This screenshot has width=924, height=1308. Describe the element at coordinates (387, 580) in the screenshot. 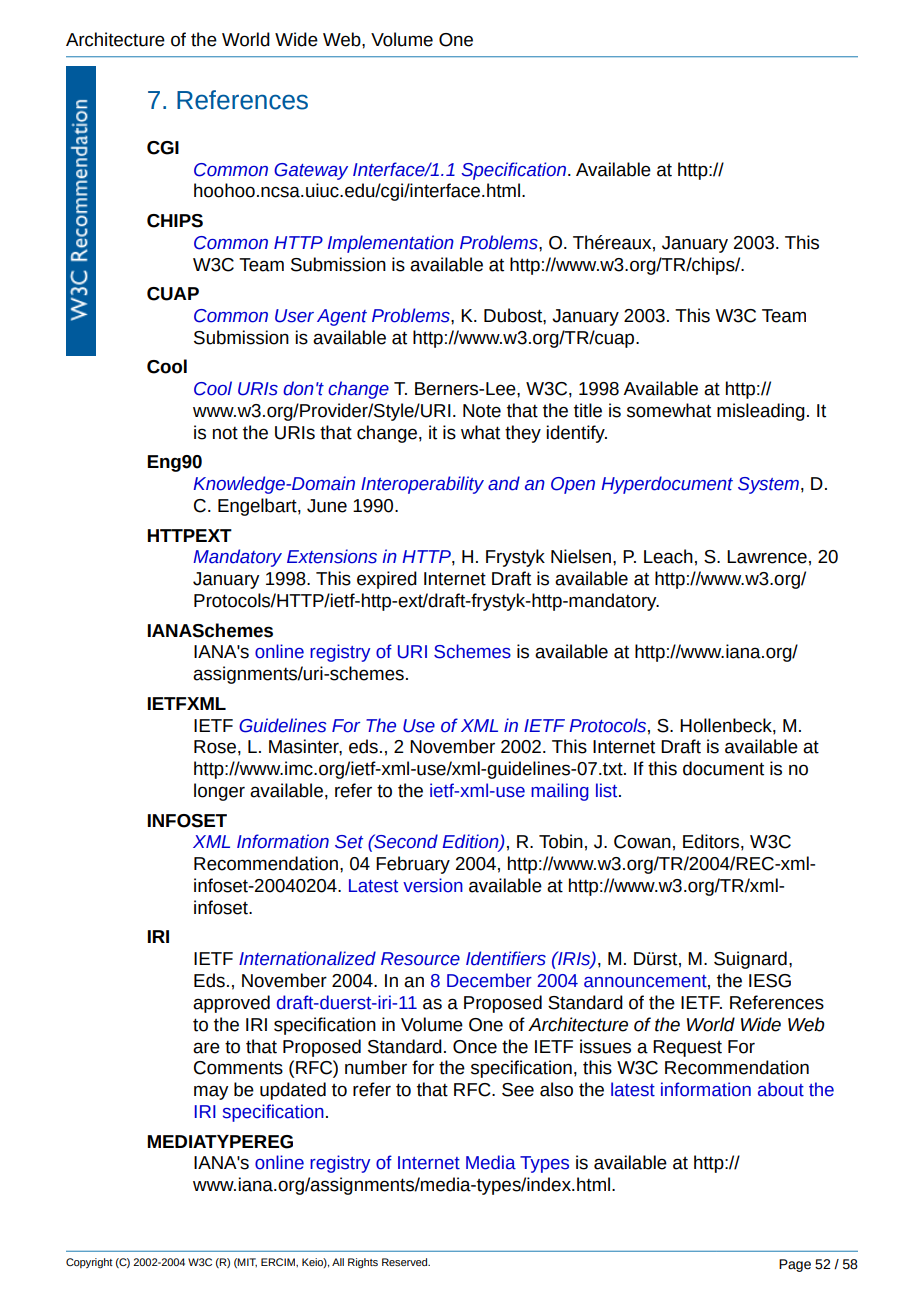

I see `expired` at that location.
